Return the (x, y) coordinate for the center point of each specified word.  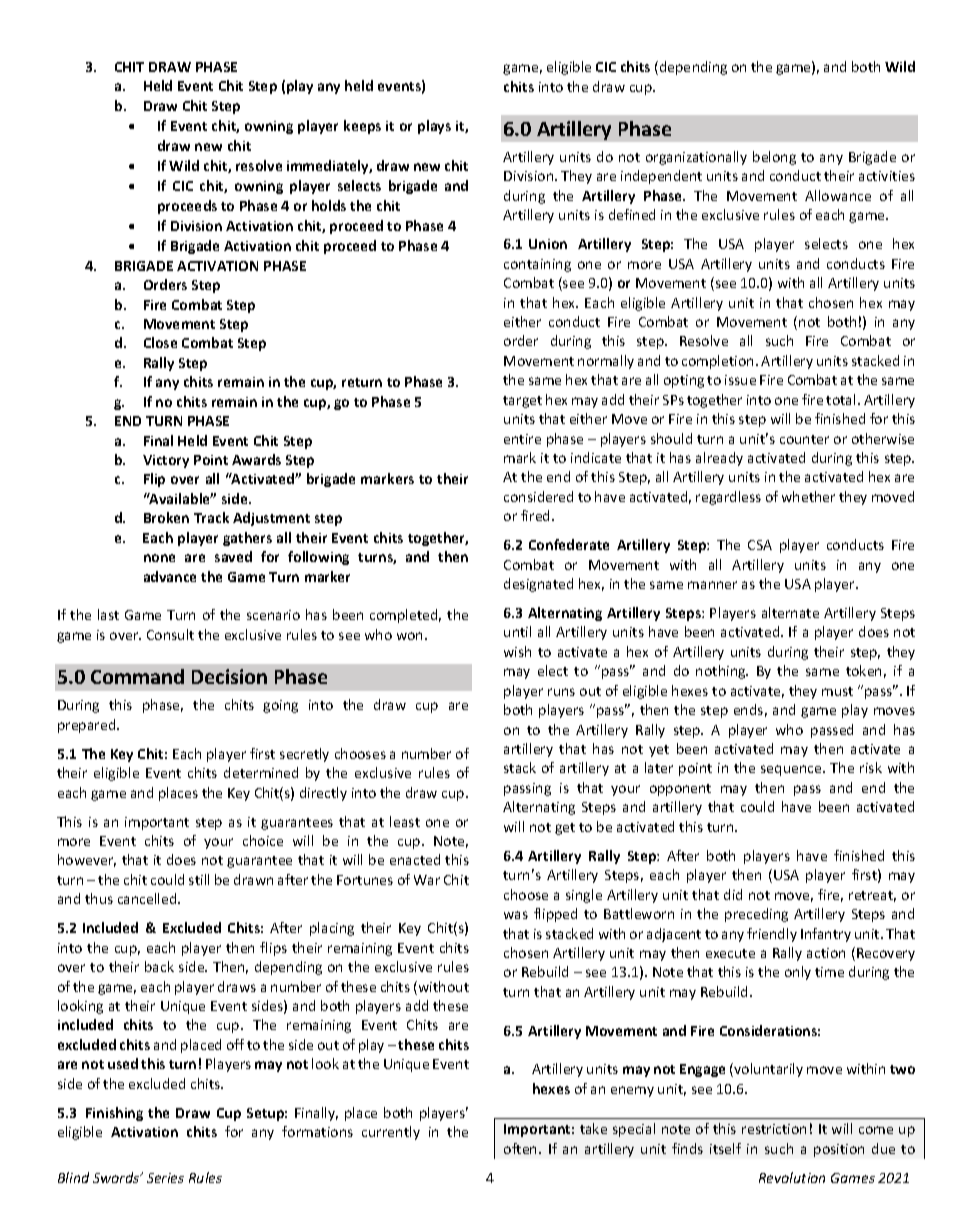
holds (329, 205)
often (522, 1148)
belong (774, 158)
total (842, 399)
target (522, 402)
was (516, 915)
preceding (756, 915)
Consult (170, 634)
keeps (362, 127)
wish (517, 651)
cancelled (148, 898)
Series (165, 1178)
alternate (790, 612)
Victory (166, 461)
